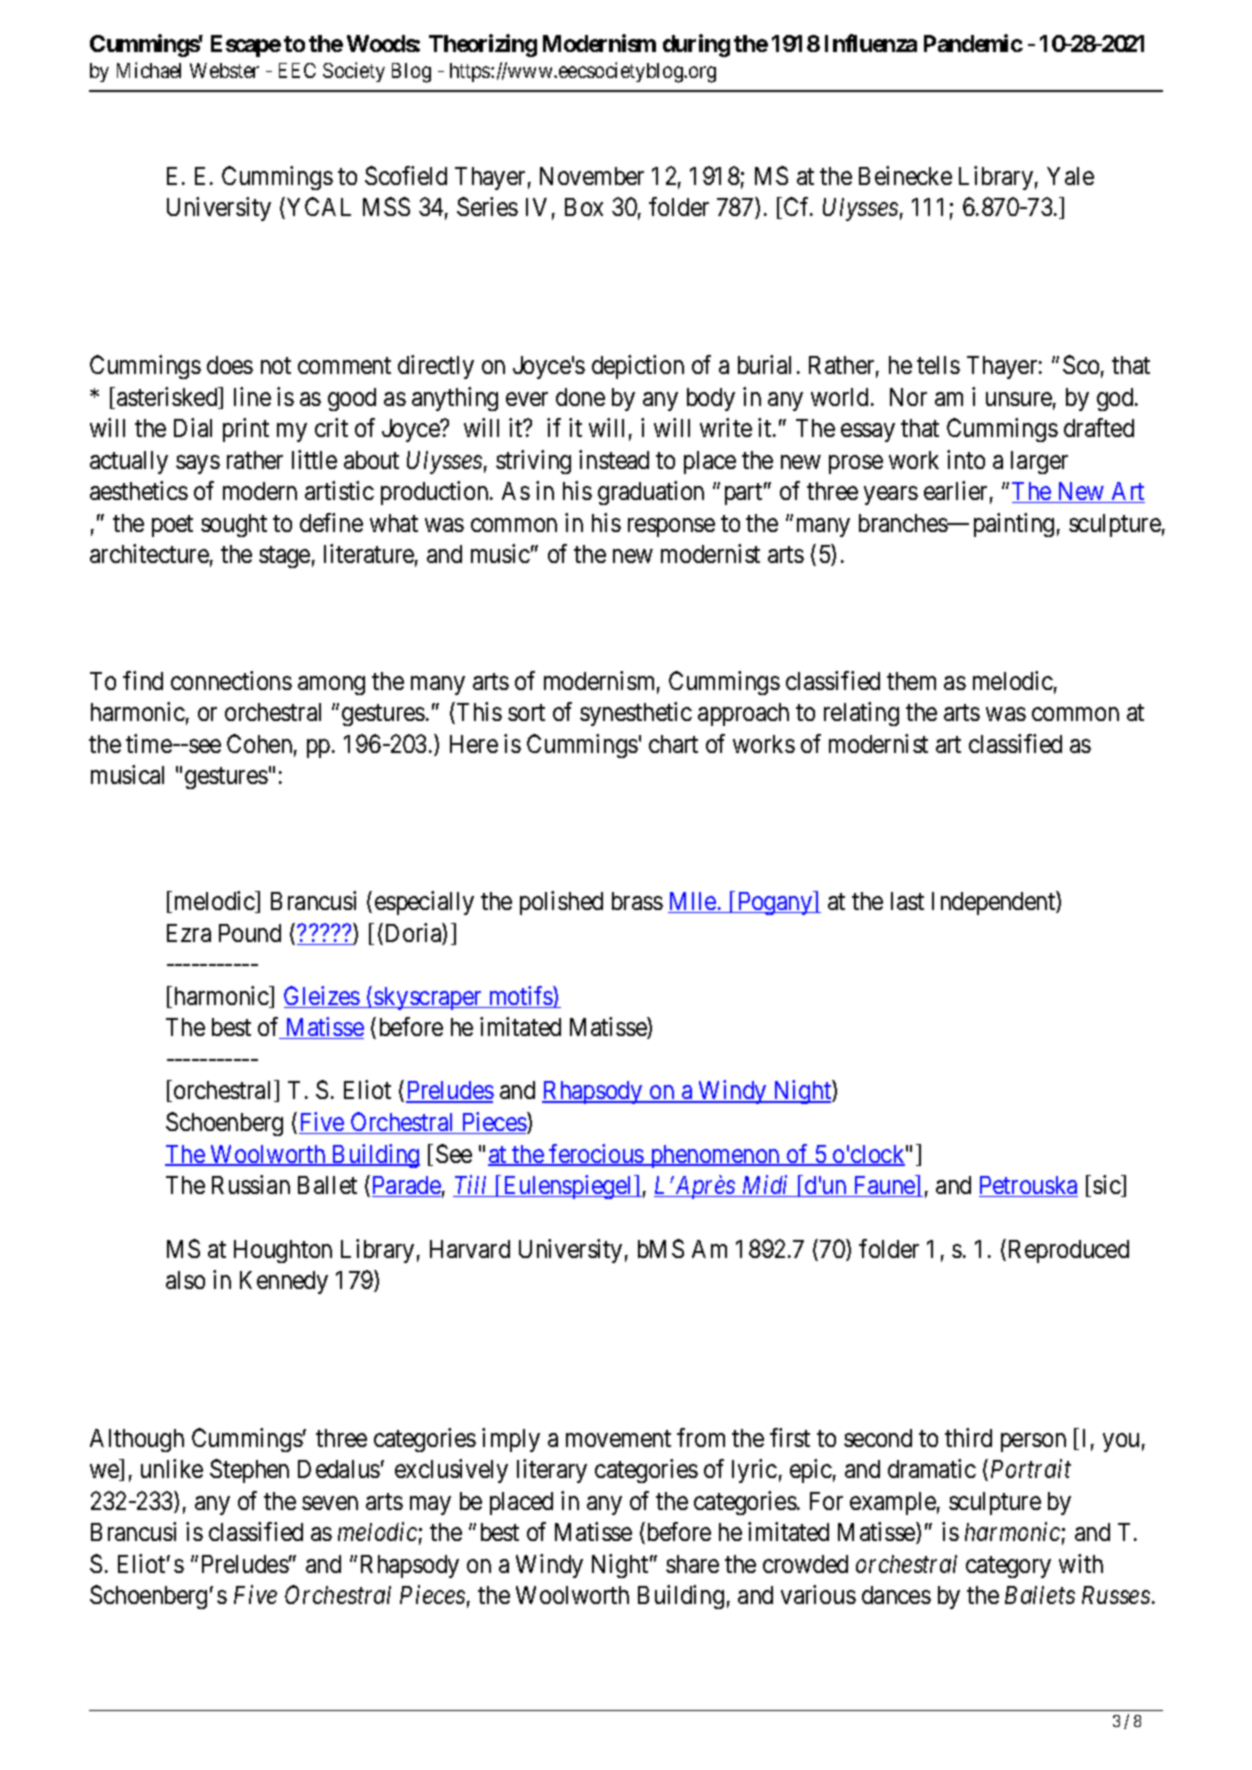 This screenshot has width=1252, height=1770. What do you see at coordinates (224, 70) in the screenshot?
I see `Webster` at bounding box center [224, 70].
